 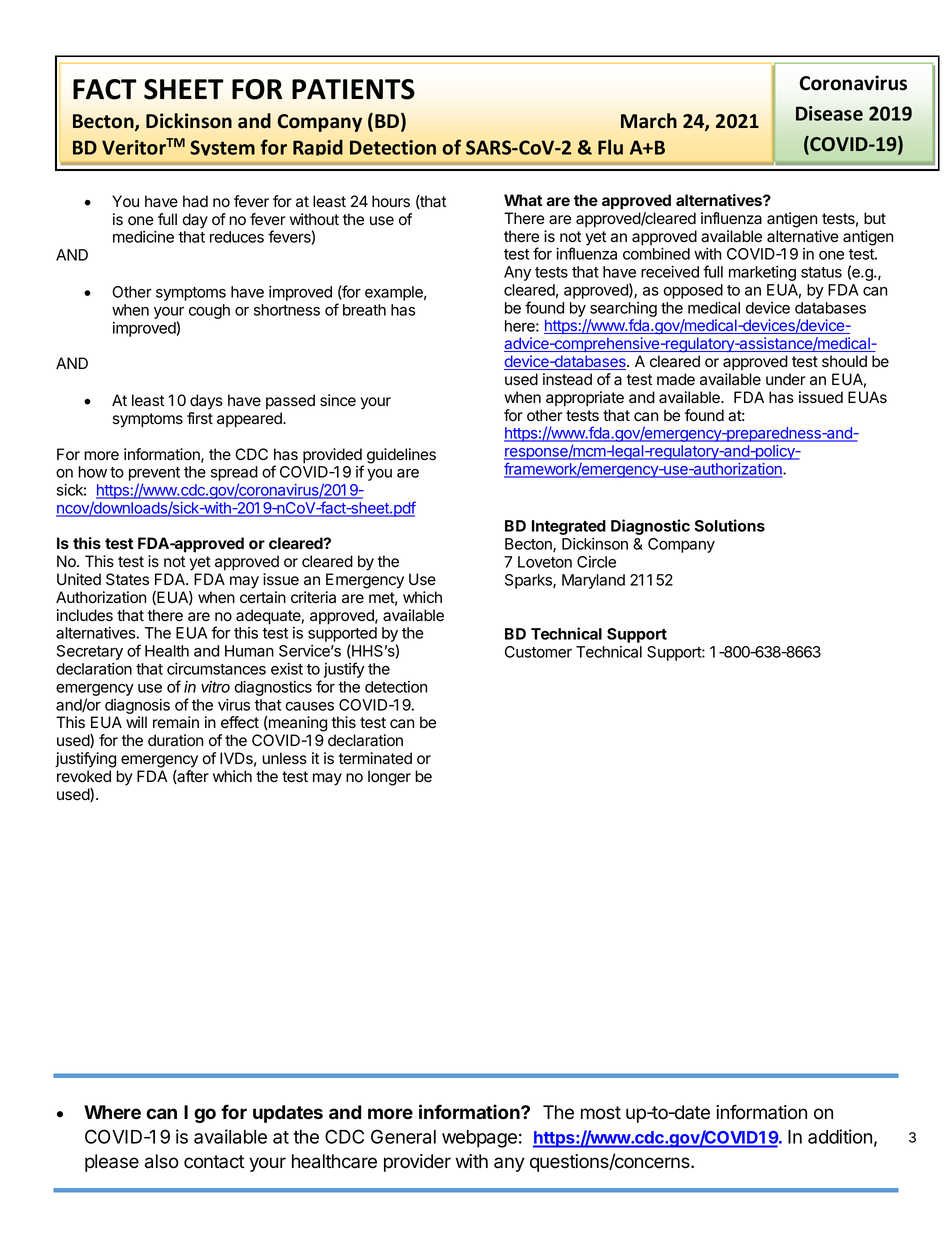 What do you see at coordinates (538, 652) in the screenshot?
I see `Customer` at bounding box center [538, 652].
